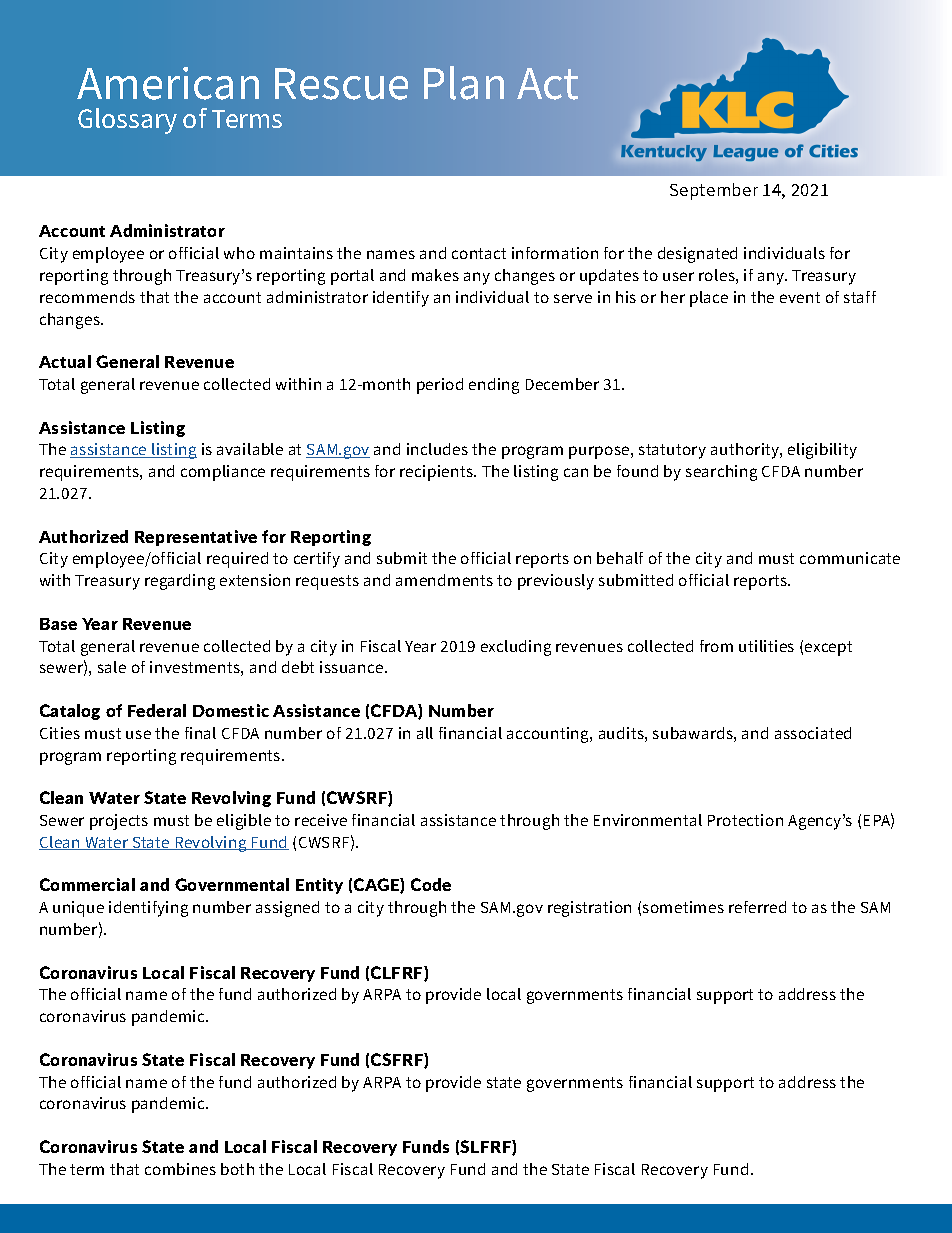 This image has height=1233, width=952. What do you see at coordinates (127, 121) in the image?
I see `Glossary` at bounding box center [127, 121].
